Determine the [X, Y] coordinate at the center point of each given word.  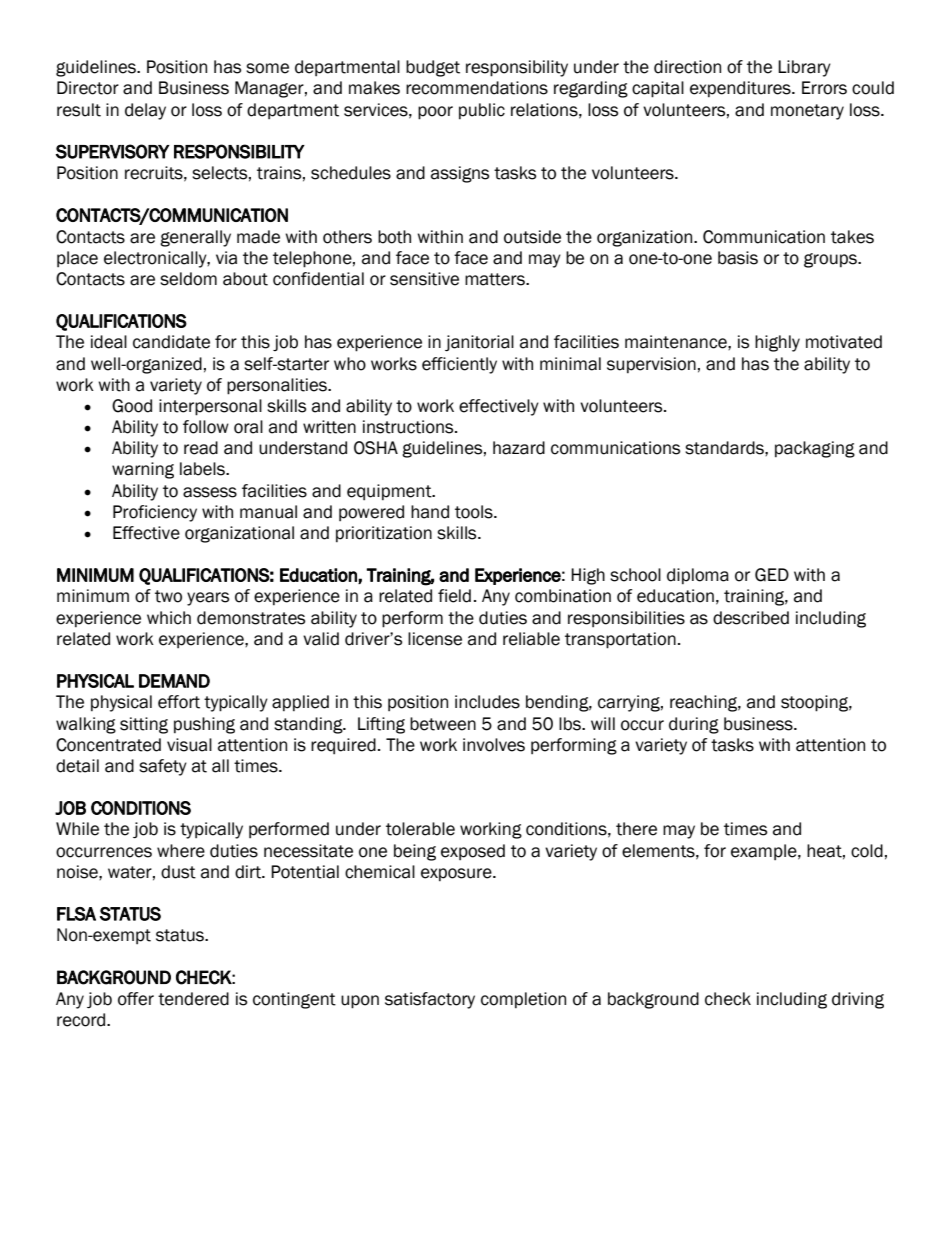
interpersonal [210, 407]
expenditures [741, 89]
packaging [815, 449]
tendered [193, 999]
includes [487, 702]
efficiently [459, 365]
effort [179, 702]
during [694, 725]
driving [858, 1000]
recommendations [477, 88]
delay [145, 111]
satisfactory [430, 1000]
